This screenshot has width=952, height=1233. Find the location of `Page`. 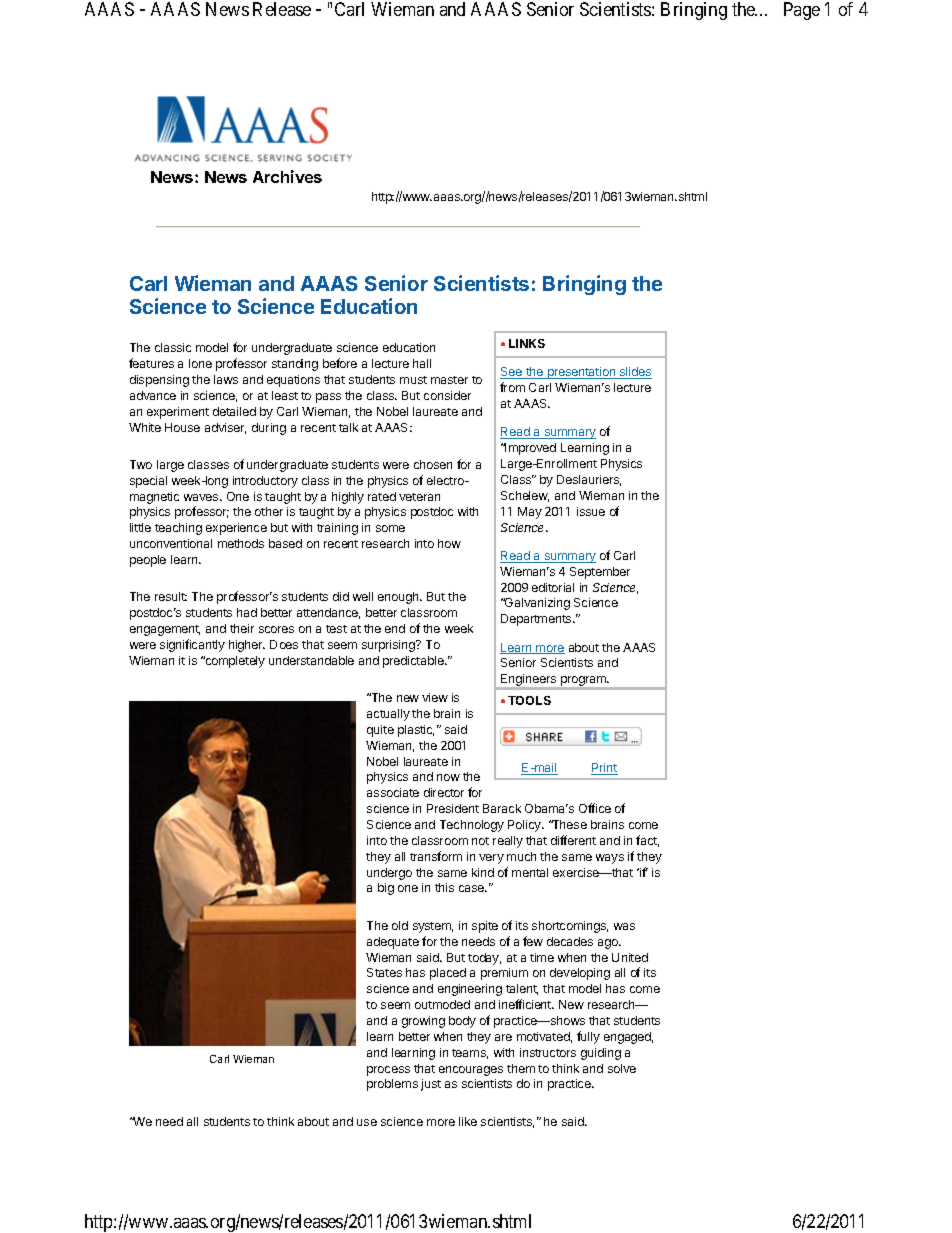

Page is located at coordinates (802, 11).
